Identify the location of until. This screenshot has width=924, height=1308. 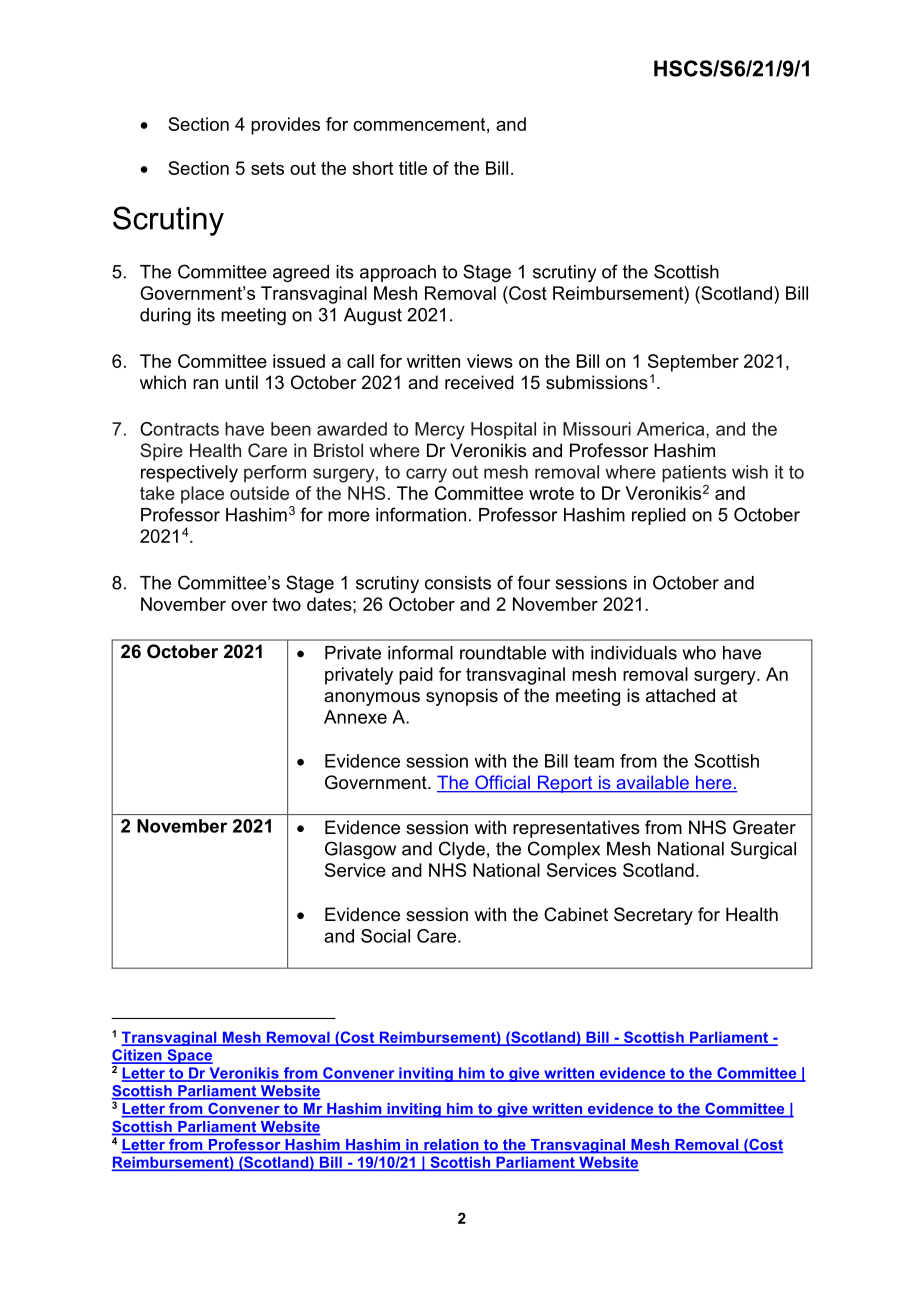
(241, 382).
